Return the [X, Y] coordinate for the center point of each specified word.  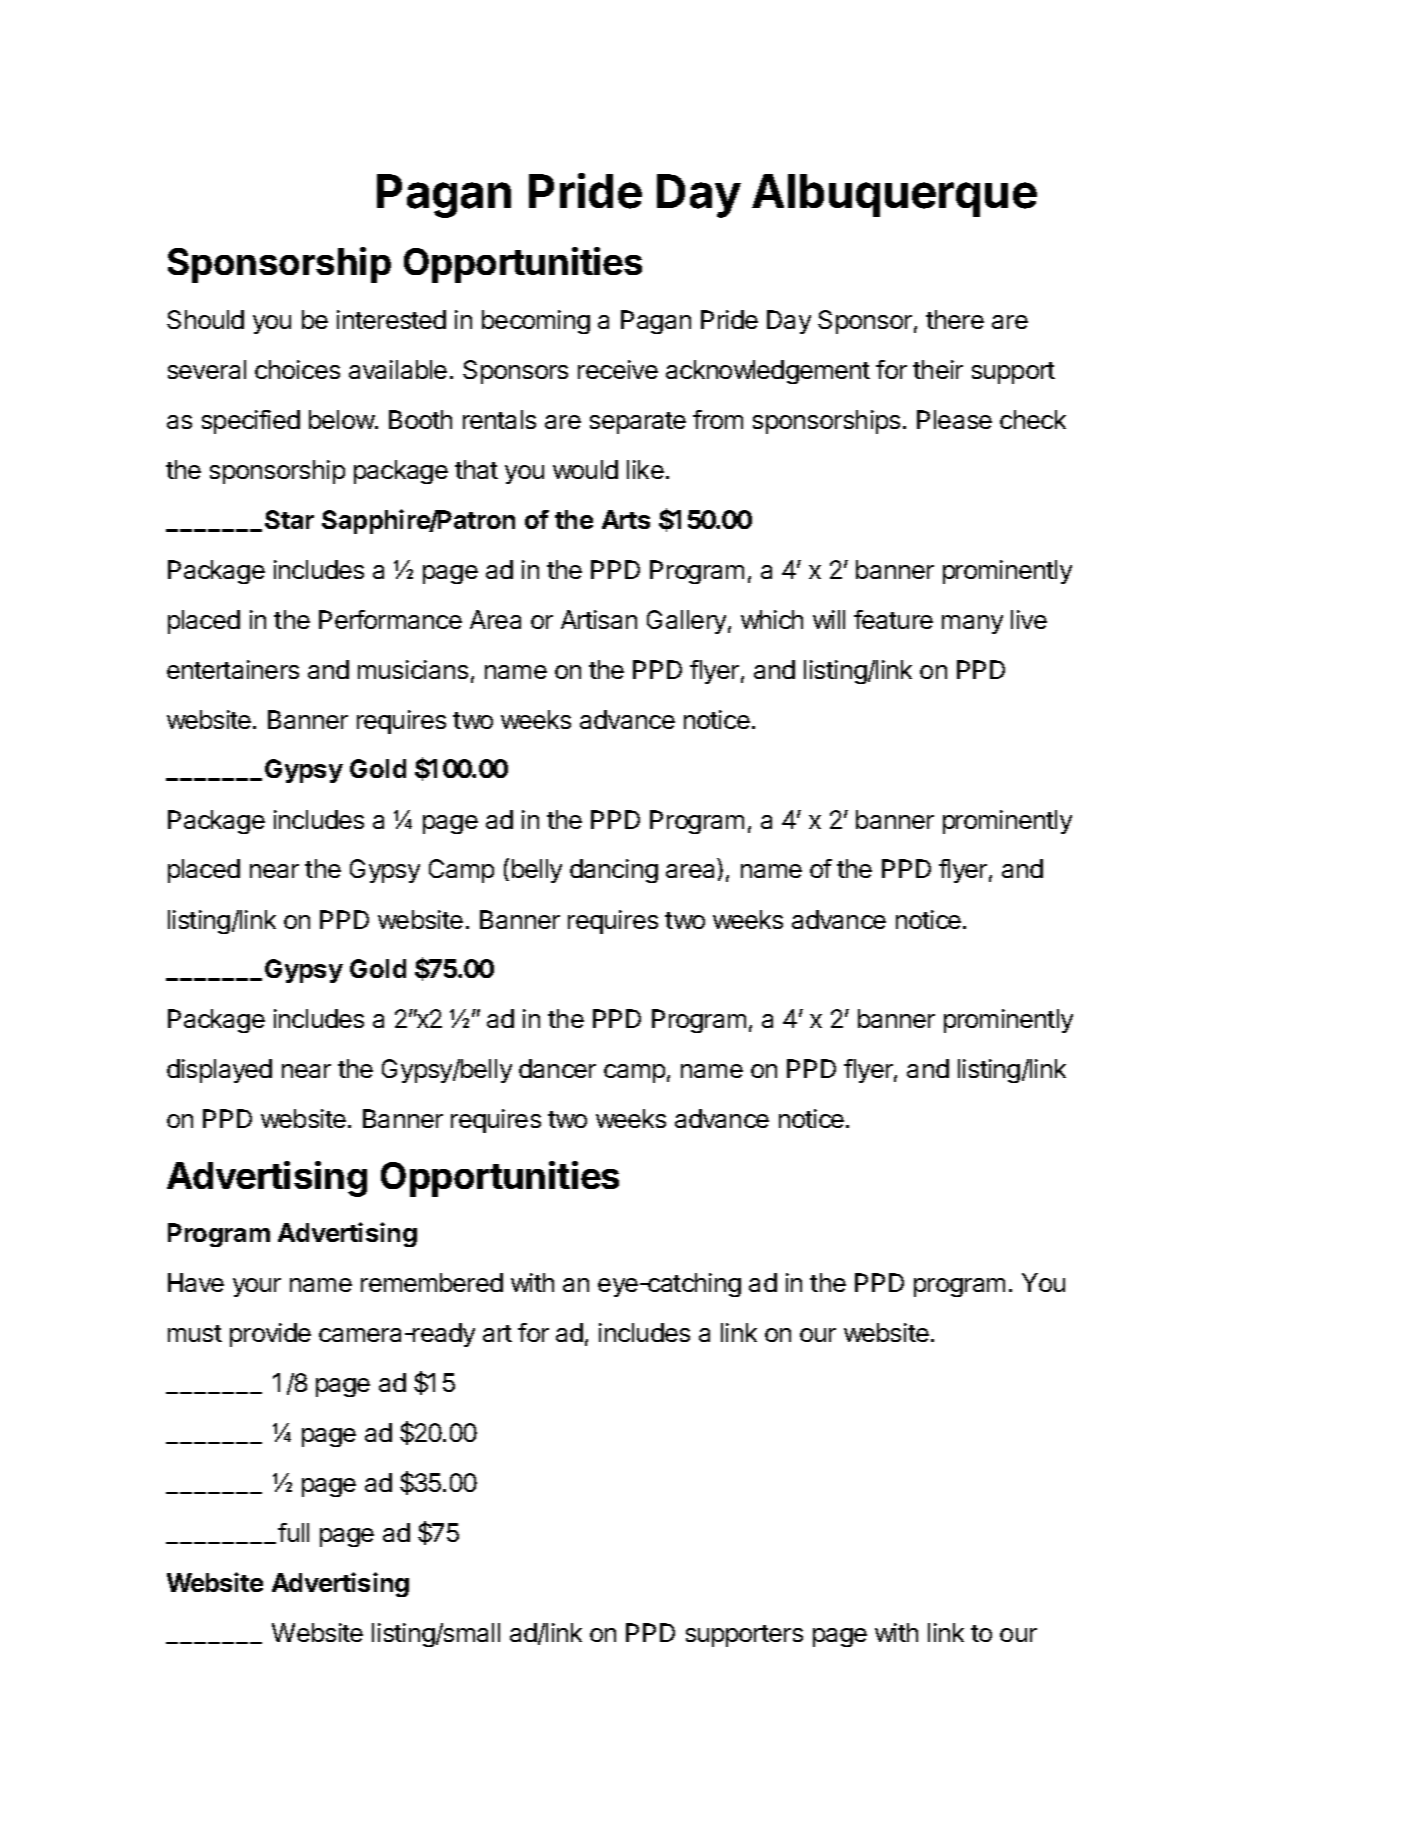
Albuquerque [894, 195]
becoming [536, 322]
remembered [432, 1282]
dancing [614, 871]
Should [205, 319]
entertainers [233, 669]
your [257, 1287]
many [972, 624]
